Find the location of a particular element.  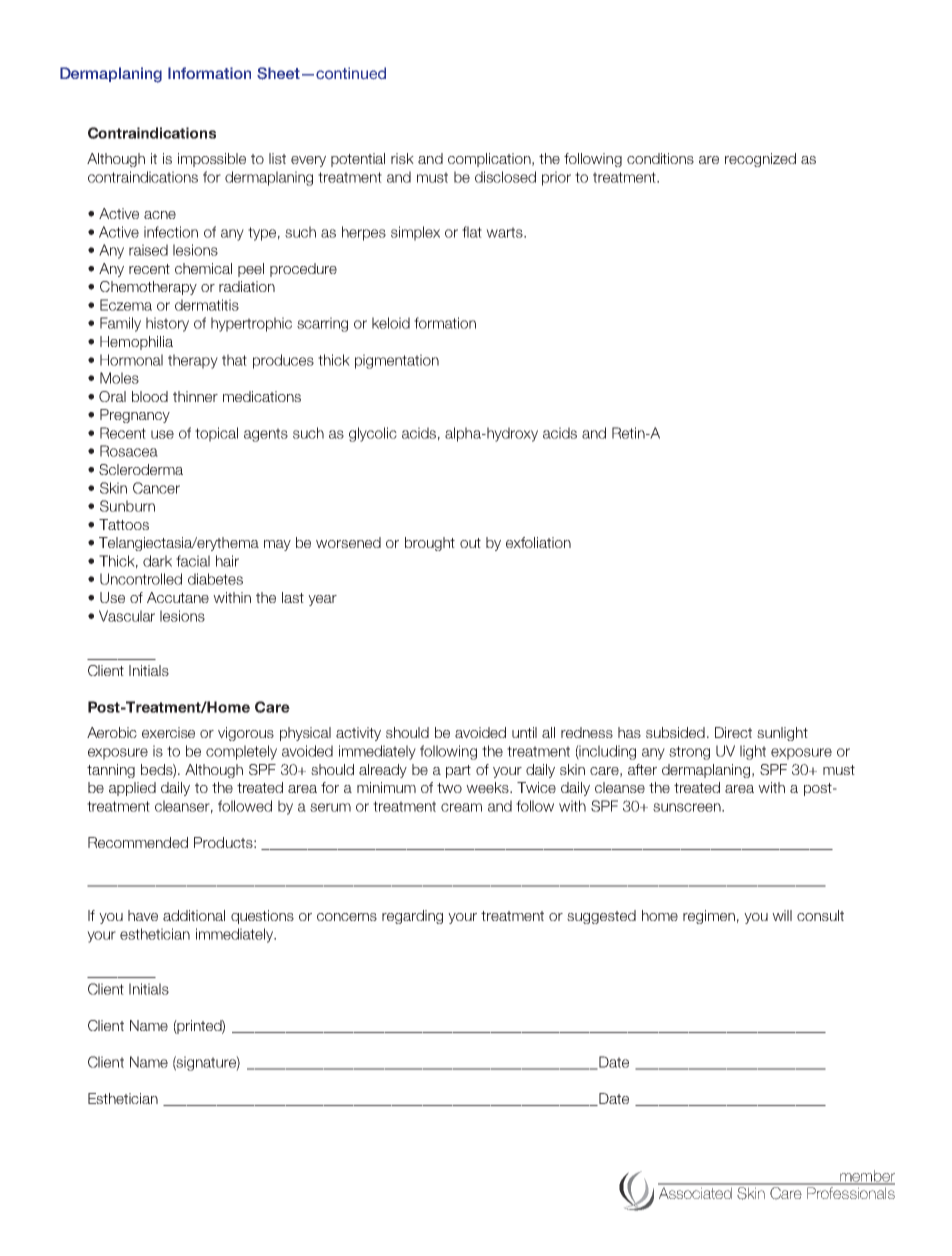

member is located at coordinates (866, 1177).
